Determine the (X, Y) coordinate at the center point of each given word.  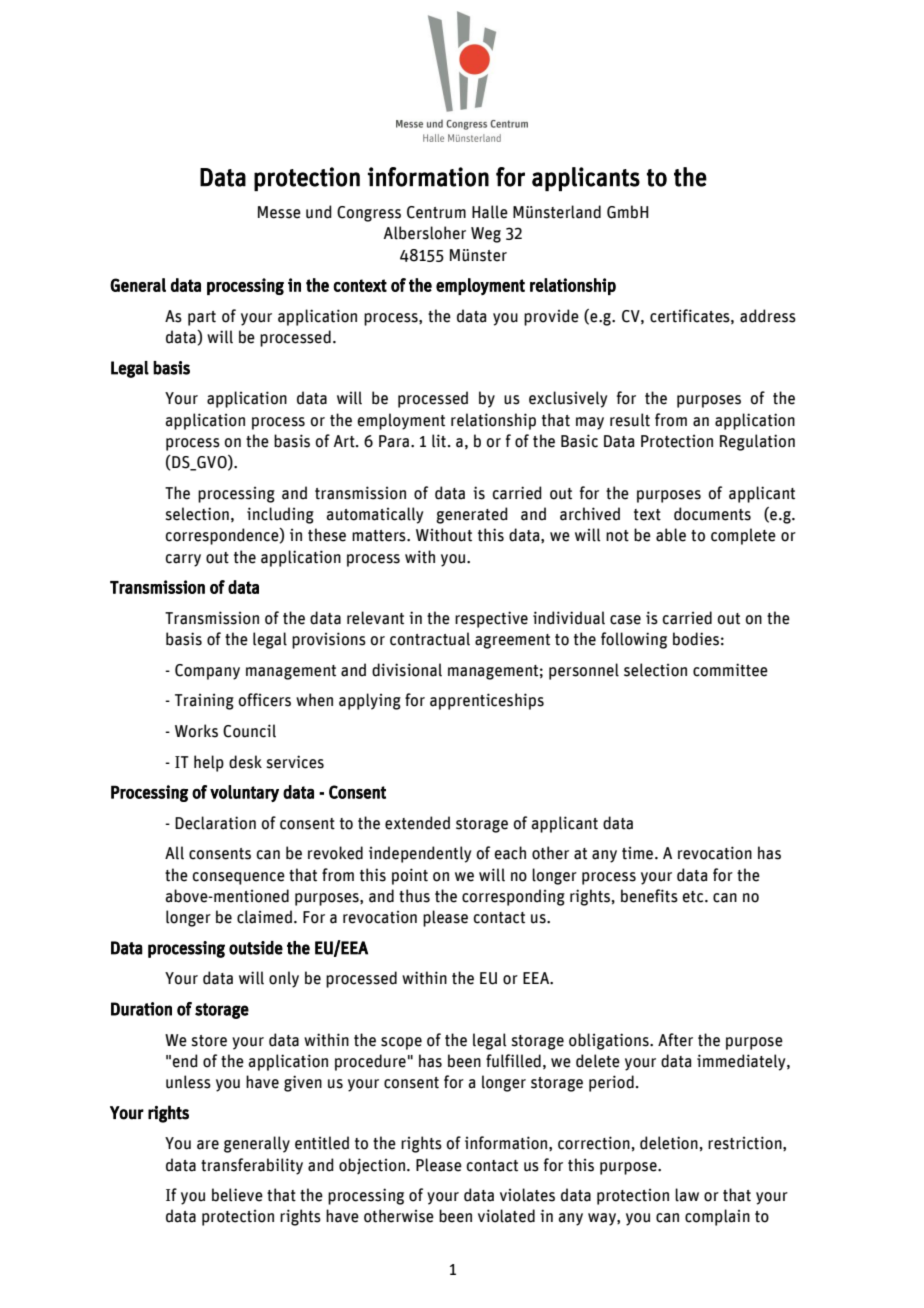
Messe (279, 212)
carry (183, 560)
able (671, 535)
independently (420, 854)
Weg (486, 235)
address (768, 316)
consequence (239, 878)
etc (694, 897)
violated (506, 1216)
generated (472, 515)
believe (237, 1195)
